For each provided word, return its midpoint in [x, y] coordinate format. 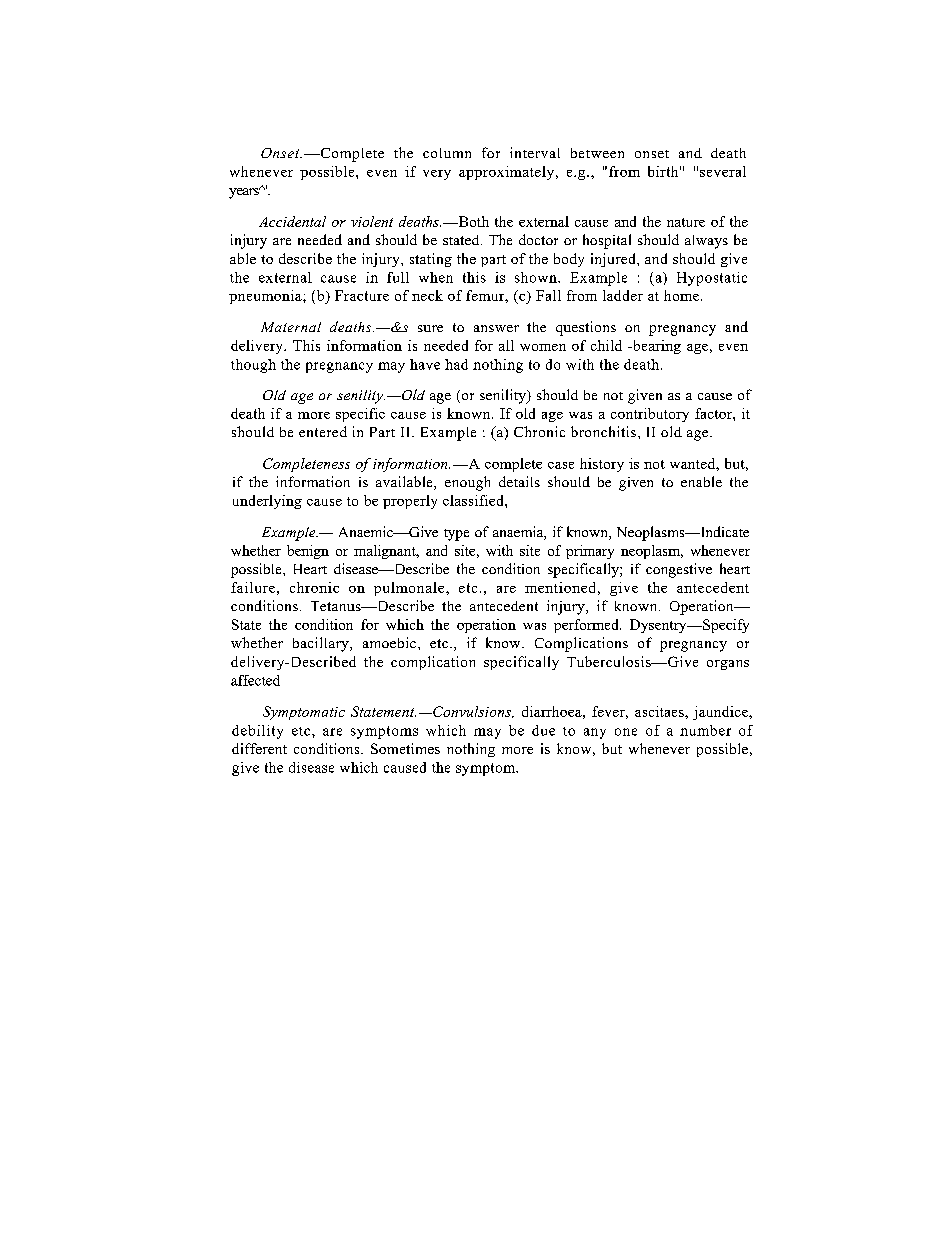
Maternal [291, 327]
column [447, 153]
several [723, 171]
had [456, 364]
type [456, 535]
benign [308, 552]
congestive [679, 570]
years [245, 193]
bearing [656, 347]
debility [257, 732]
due [543, 730]
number [705, 730]
